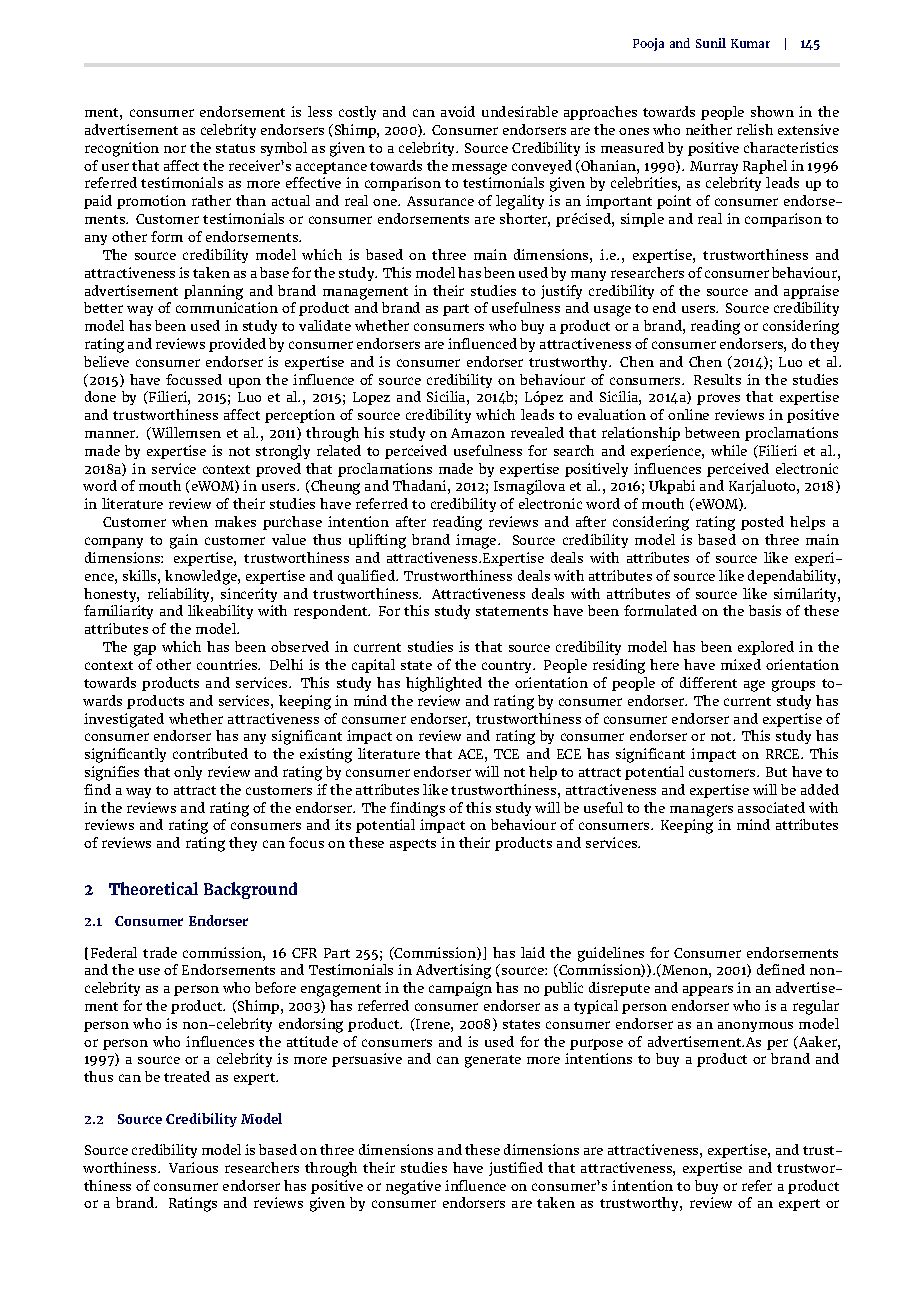  I want to click on aspects, so click(413, 845).
